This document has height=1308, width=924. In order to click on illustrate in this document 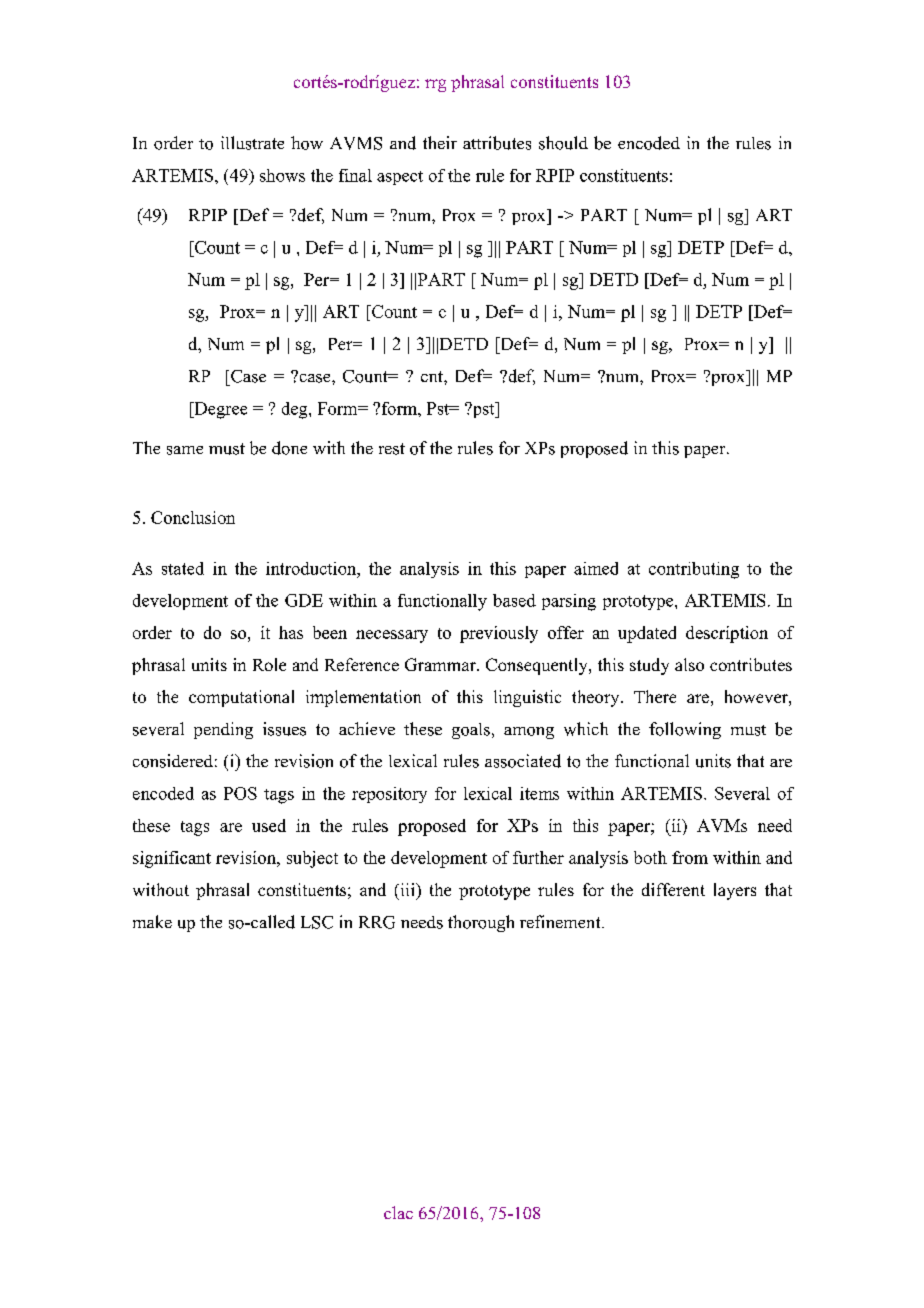, I will do `click(252, 143)`.
